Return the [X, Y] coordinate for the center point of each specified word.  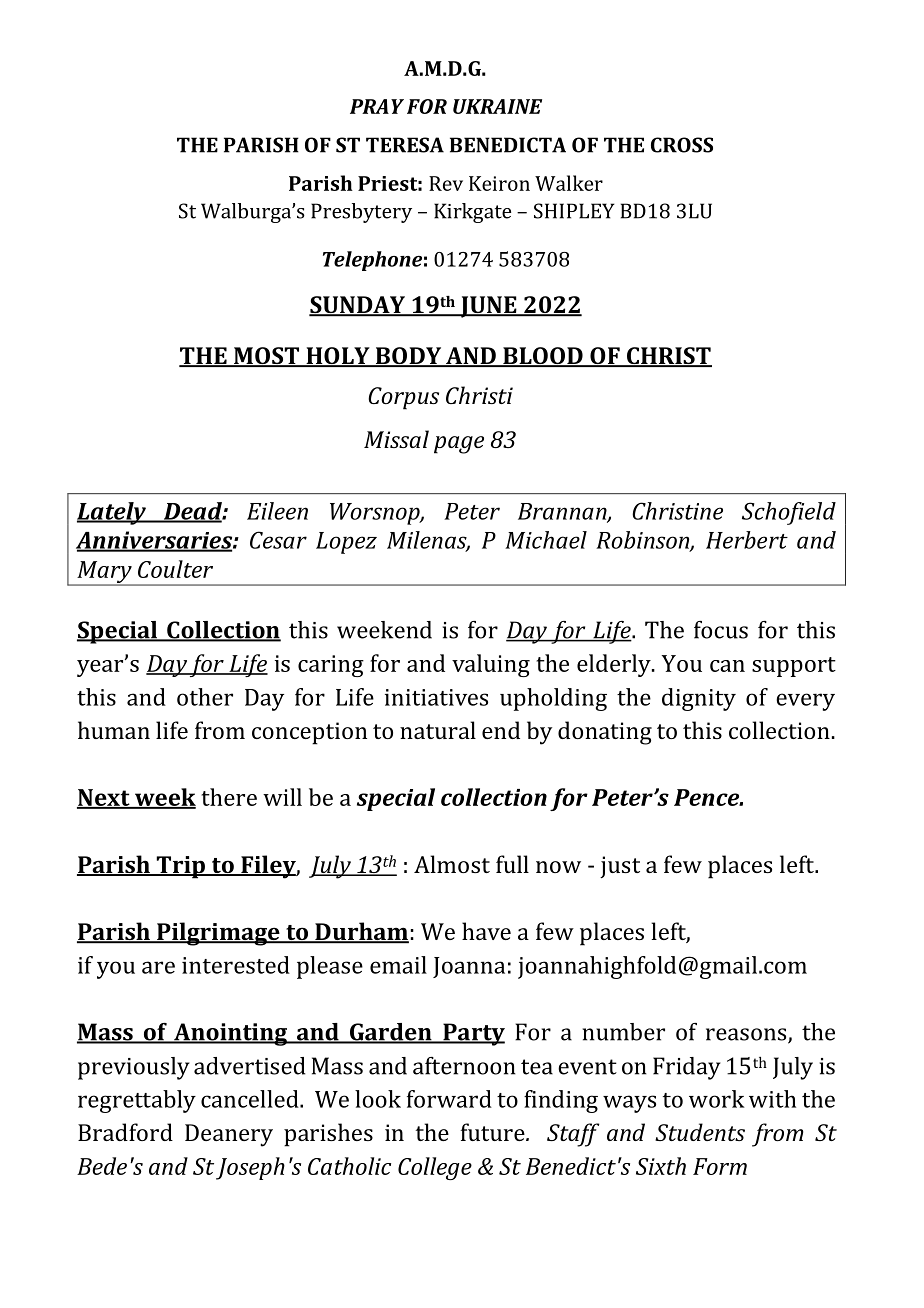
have [486, 931]
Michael [546, 540]
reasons [747, 1035]
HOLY [338, 357]
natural [438, 730]
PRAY [377, 106]
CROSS [682, 145]
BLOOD [543, 357]
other [205, 697]
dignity [699, 699]
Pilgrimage [218, 934]
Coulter [175, 569]
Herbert [747, 540]
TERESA [405, 145]
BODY [409, 357]
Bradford [125, 1132]
